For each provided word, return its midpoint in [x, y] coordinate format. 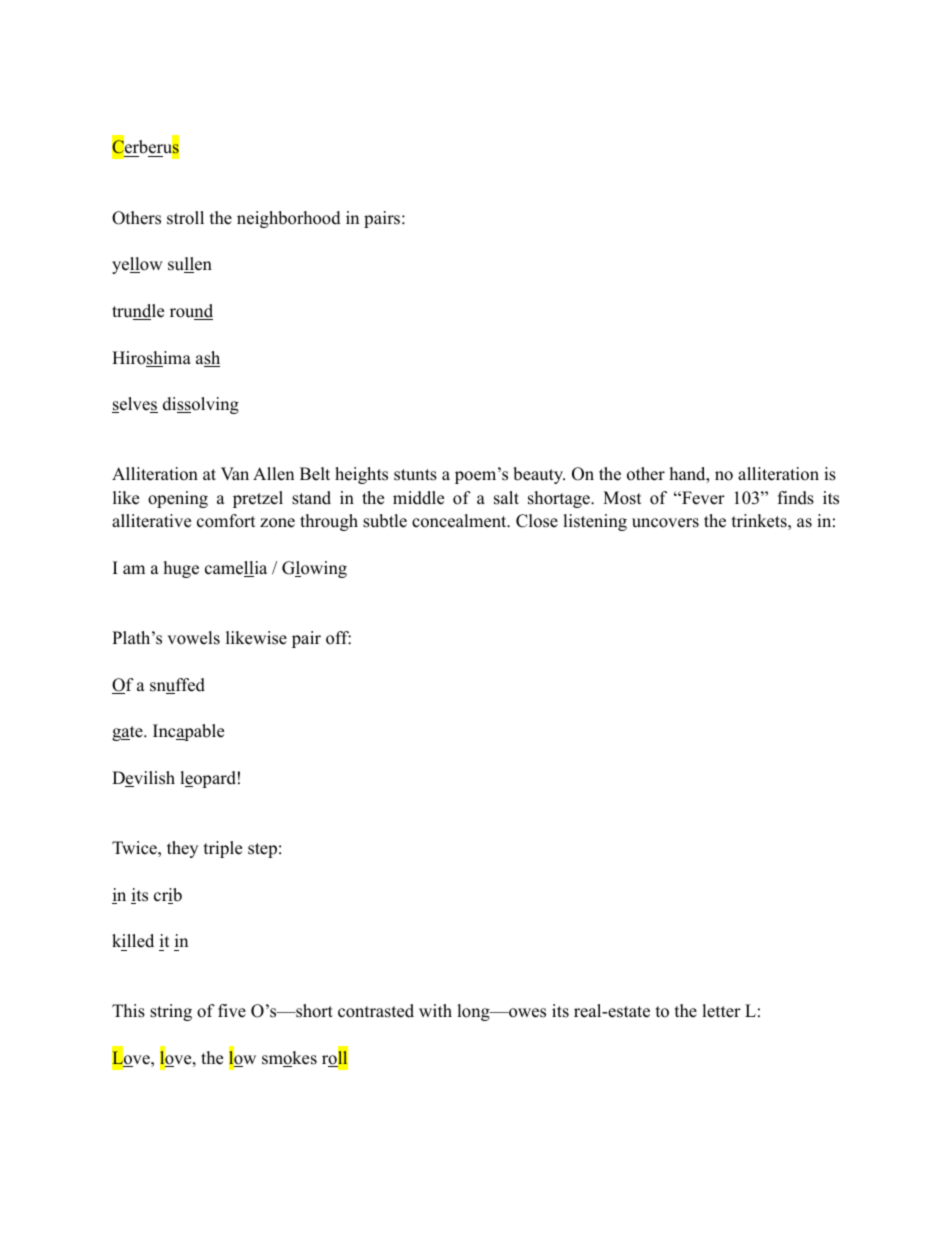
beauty [539, 475]
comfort [226, 521]
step [262, 850]
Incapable [188, 732]
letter [721, 1011]
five [232, 1011]
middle [418, 498]
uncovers [665, 523]
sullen [190, 265]
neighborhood [289, 219]
